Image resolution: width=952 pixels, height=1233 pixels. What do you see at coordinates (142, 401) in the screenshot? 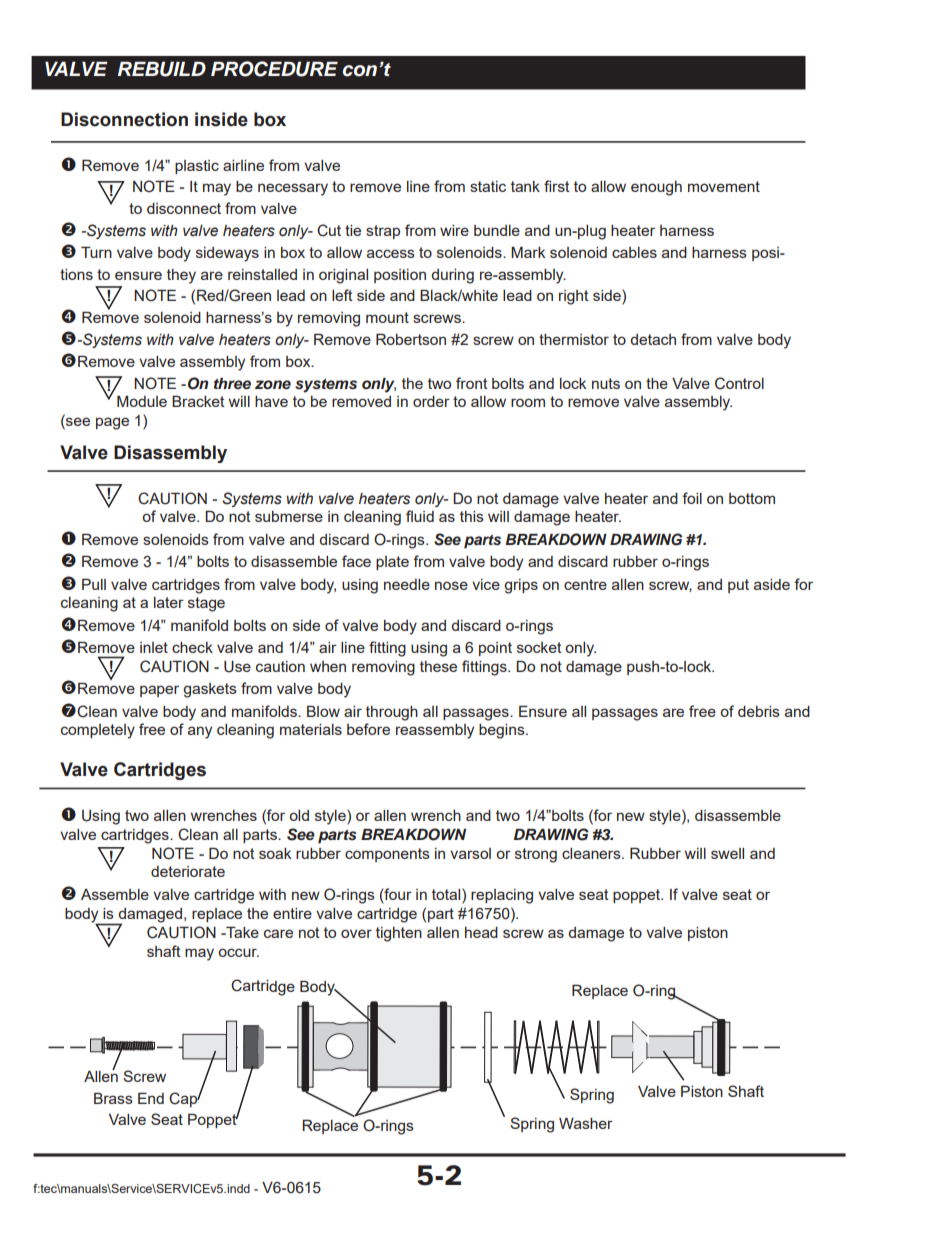
I see `Module` at bounding box center [142, 401].
